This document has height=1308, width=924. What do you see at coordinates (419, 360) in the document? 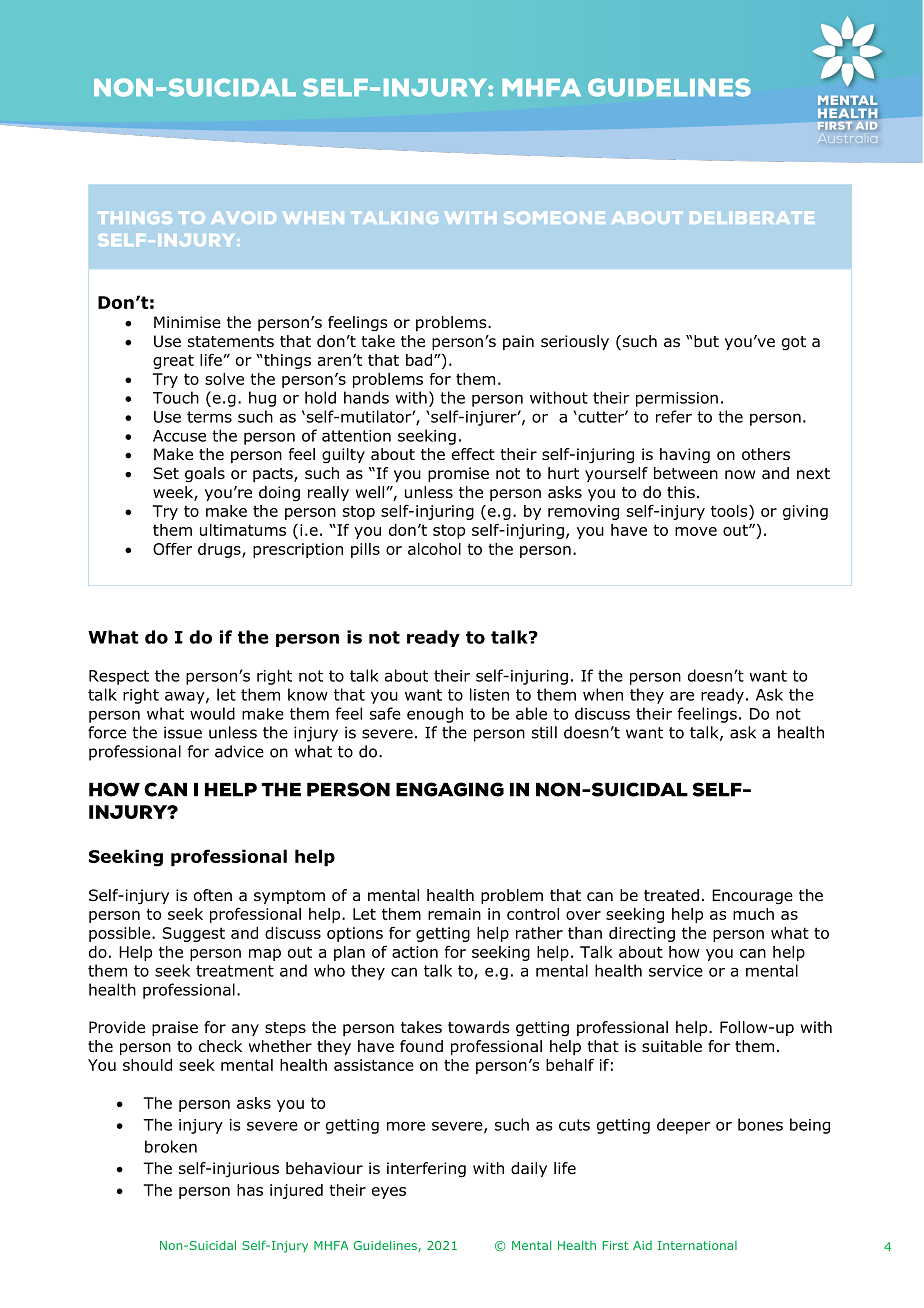
I see `bad` at bounding box center [419, 360].
